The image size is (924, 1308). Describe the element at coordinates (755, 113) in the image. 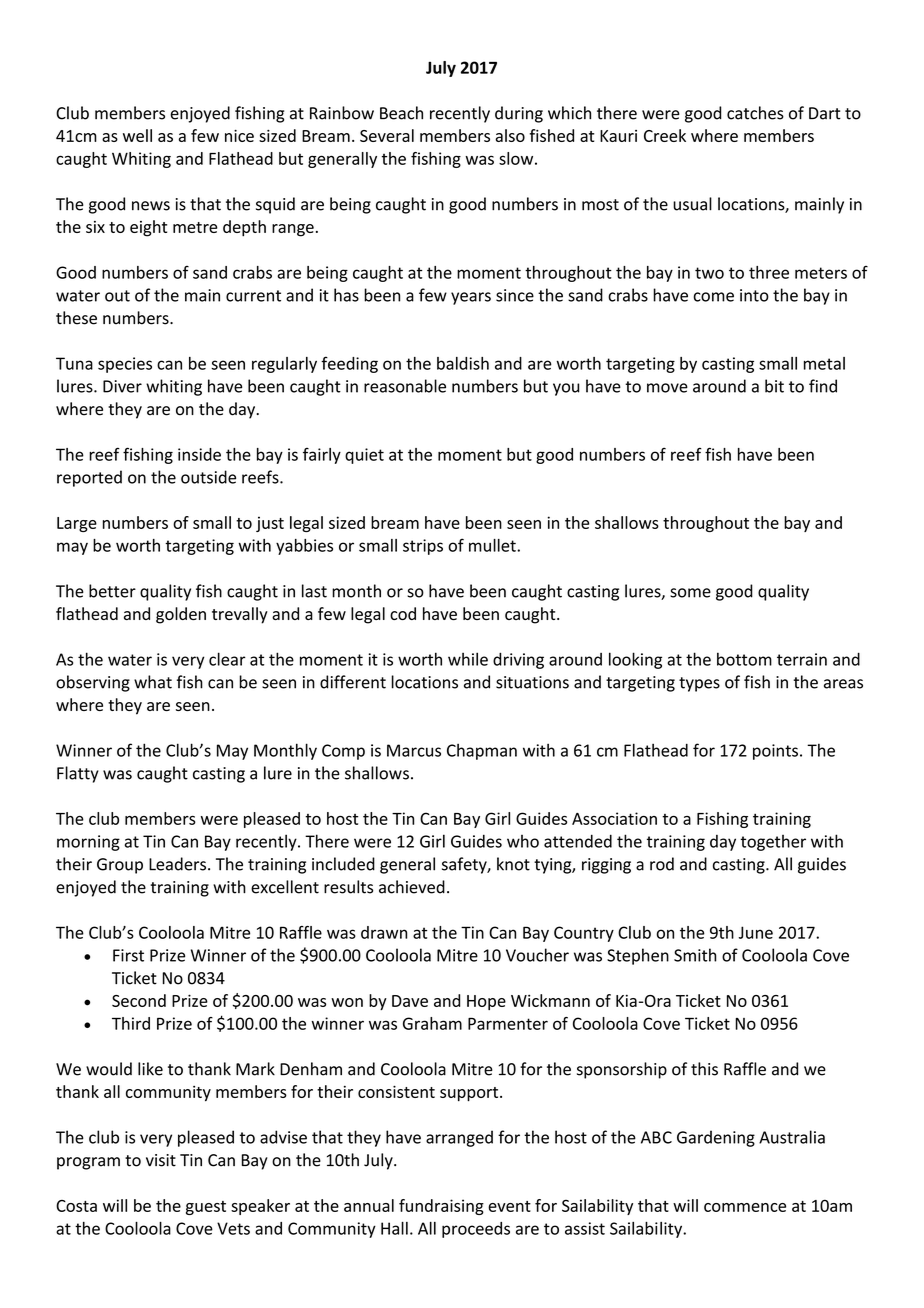

I see `catches` at that location.
